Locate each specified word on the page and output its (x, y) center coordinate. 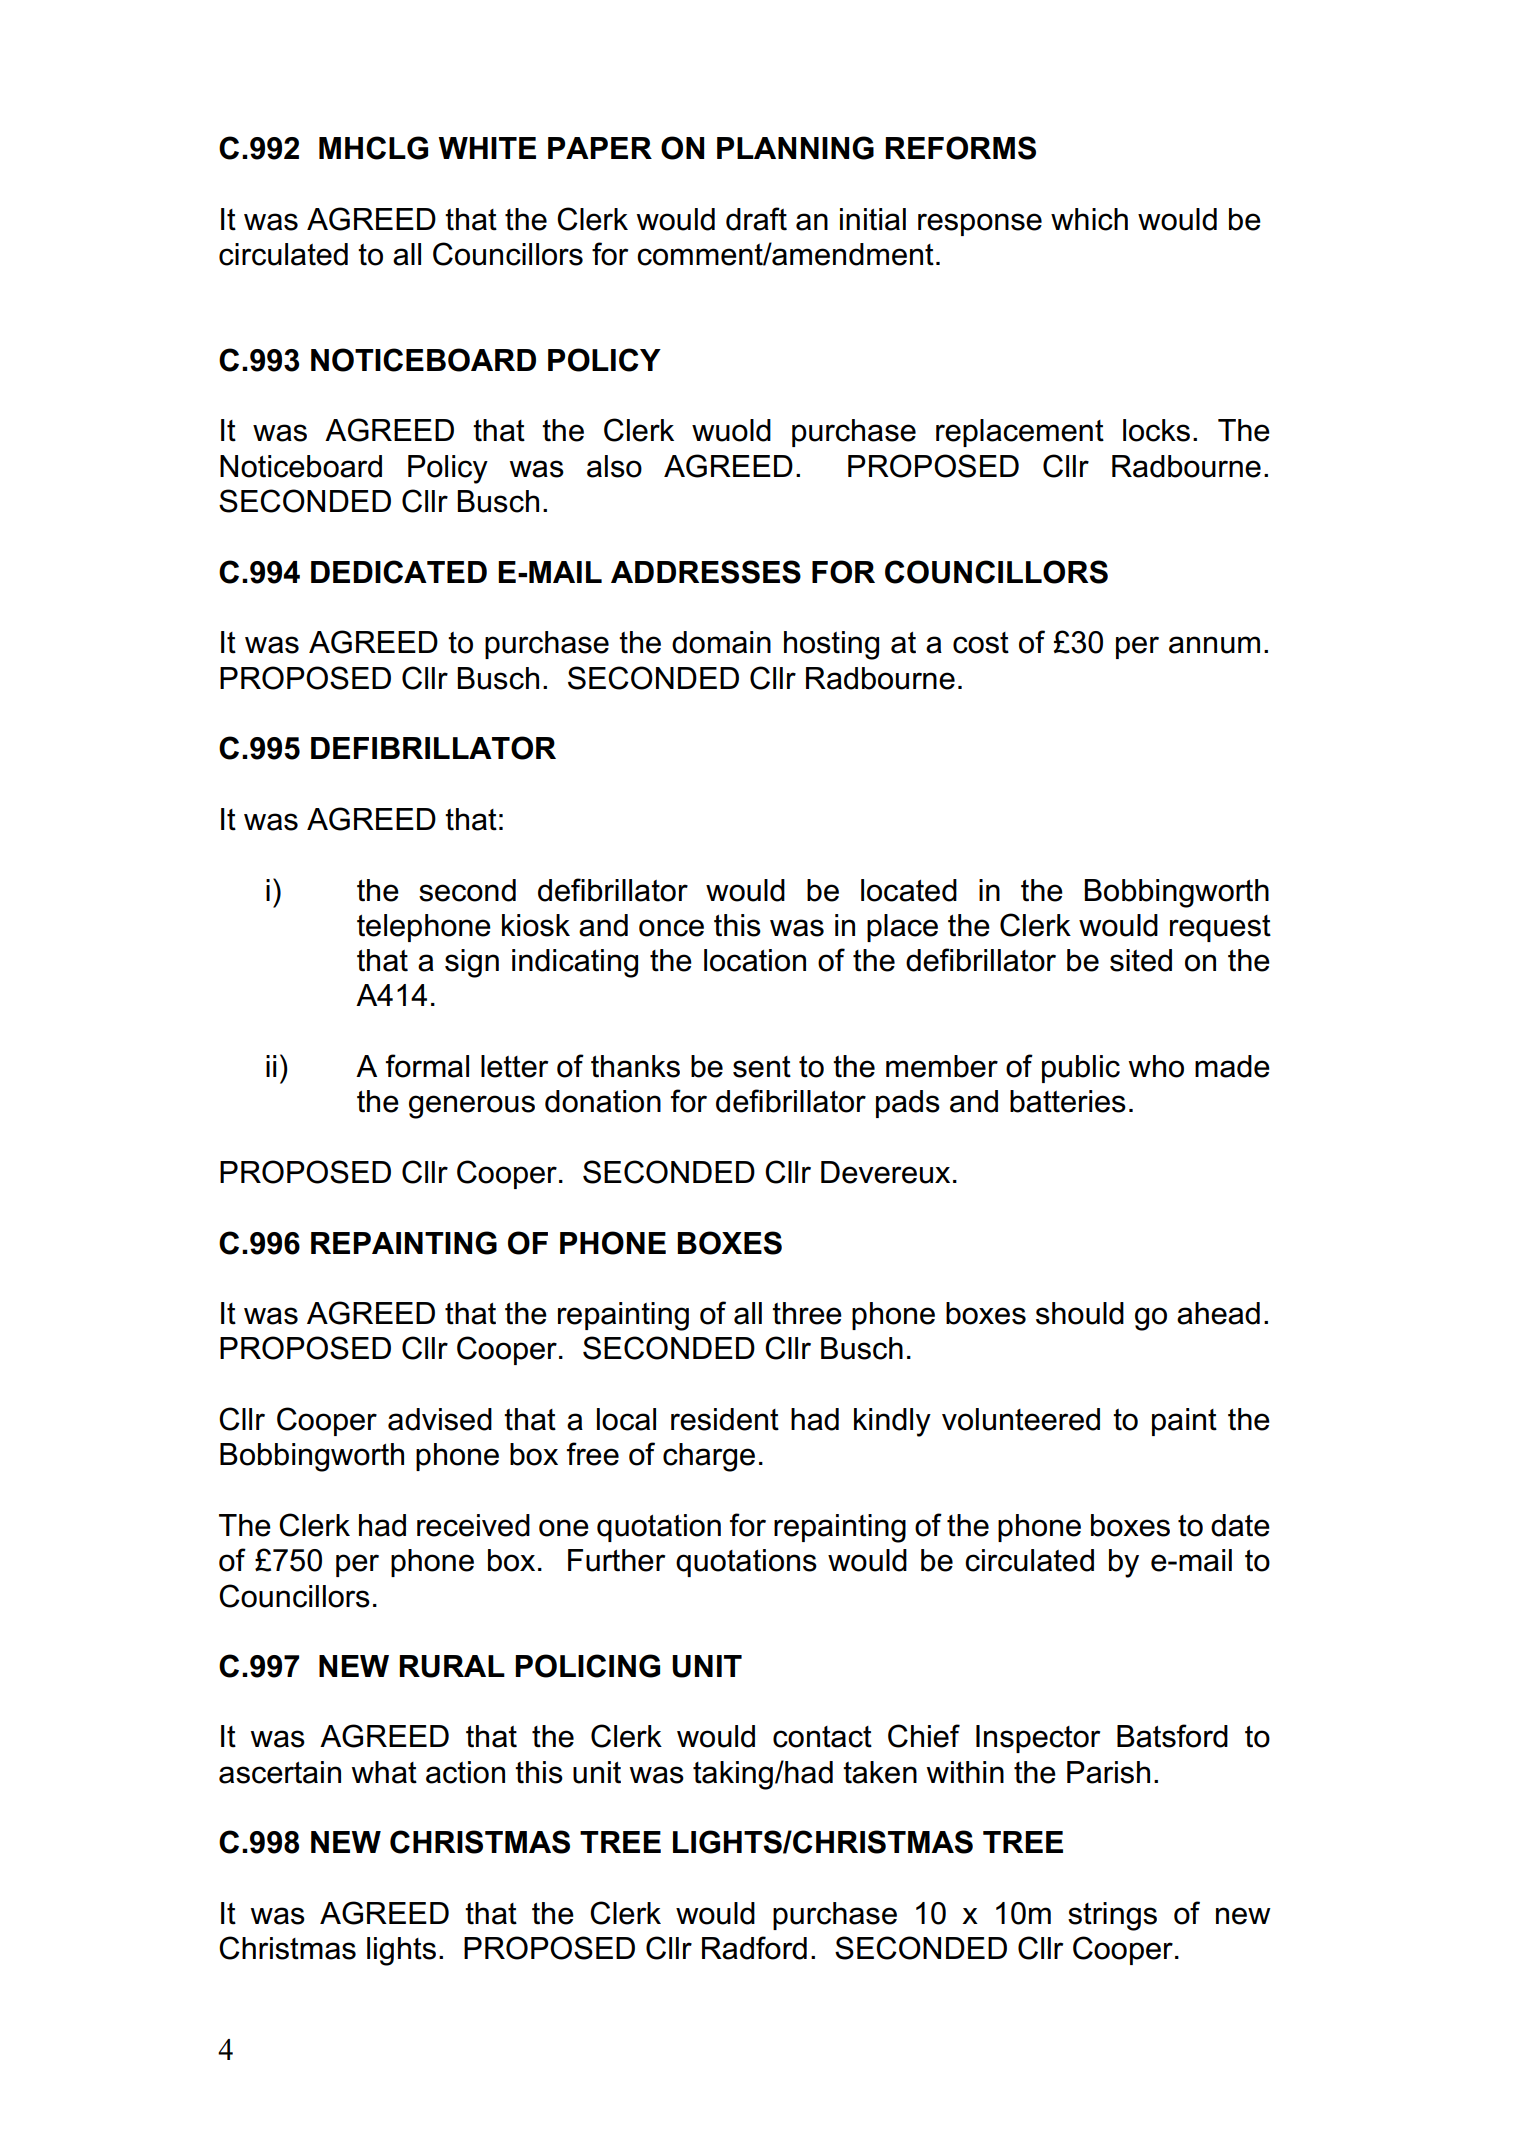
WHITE (487, 148)
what (384, 1772)
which (1089, 219)
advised (440, 1419)
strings (1112, 1916)
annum (1214, 645)
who (1156, 1066)
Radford (754, 1948)
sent (762, 1067)
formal (427, 1066)
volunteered (1021, 1419)
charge (709, 1457)
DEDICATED (399, 572)
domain (721, 642)
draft (756, 219)
